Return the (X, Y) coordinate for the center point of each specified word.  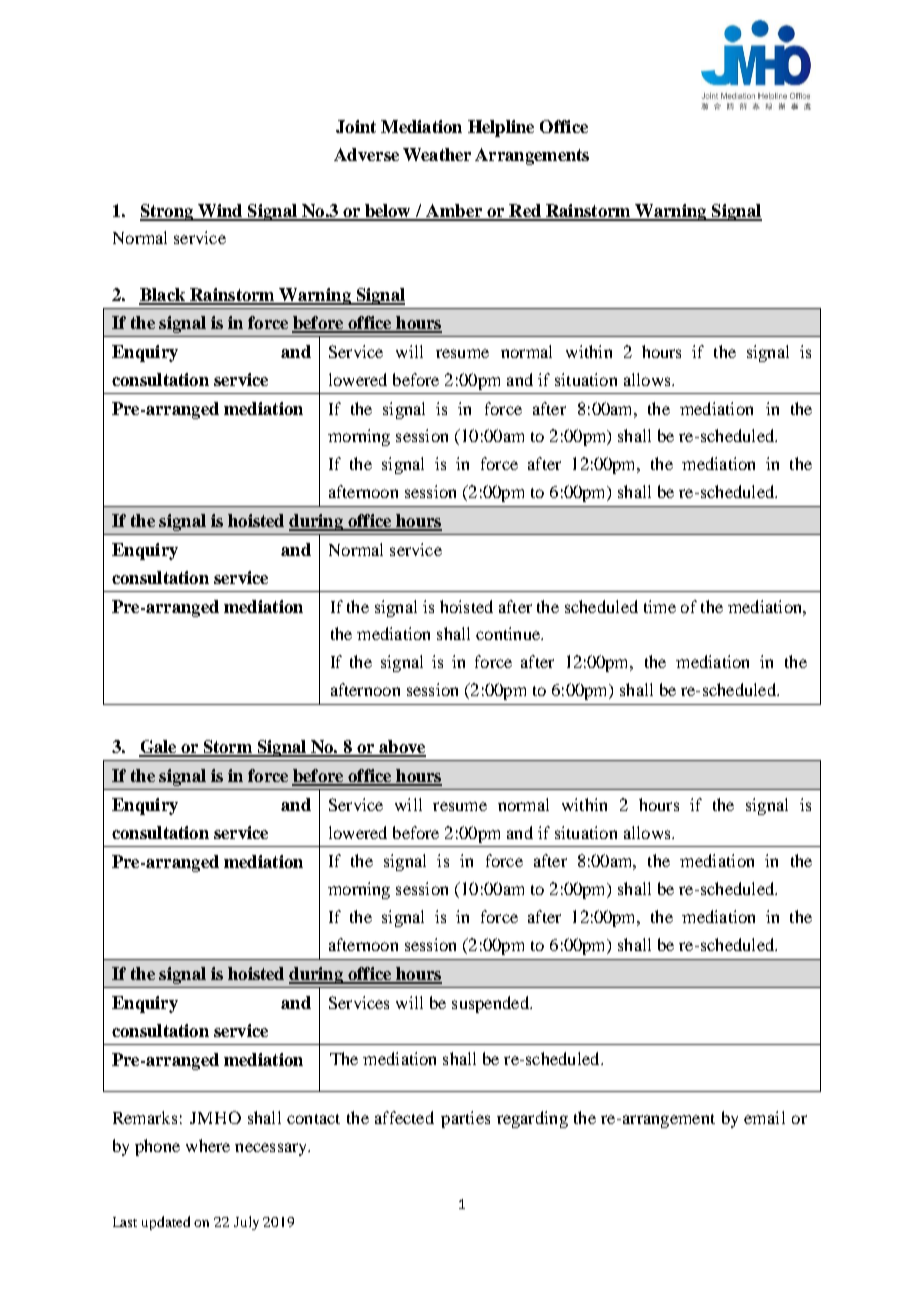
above (401, 748)
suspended (491, 1004)
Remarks (145, 1117)
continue (509, 633)
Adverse (366, 154)
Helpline (501, 128)
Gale (159, 748)
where (208, 1145)
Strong (168, 212)
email (764, 1117)
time (660, 606)
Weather (437, 154)
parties (465, 1119)
